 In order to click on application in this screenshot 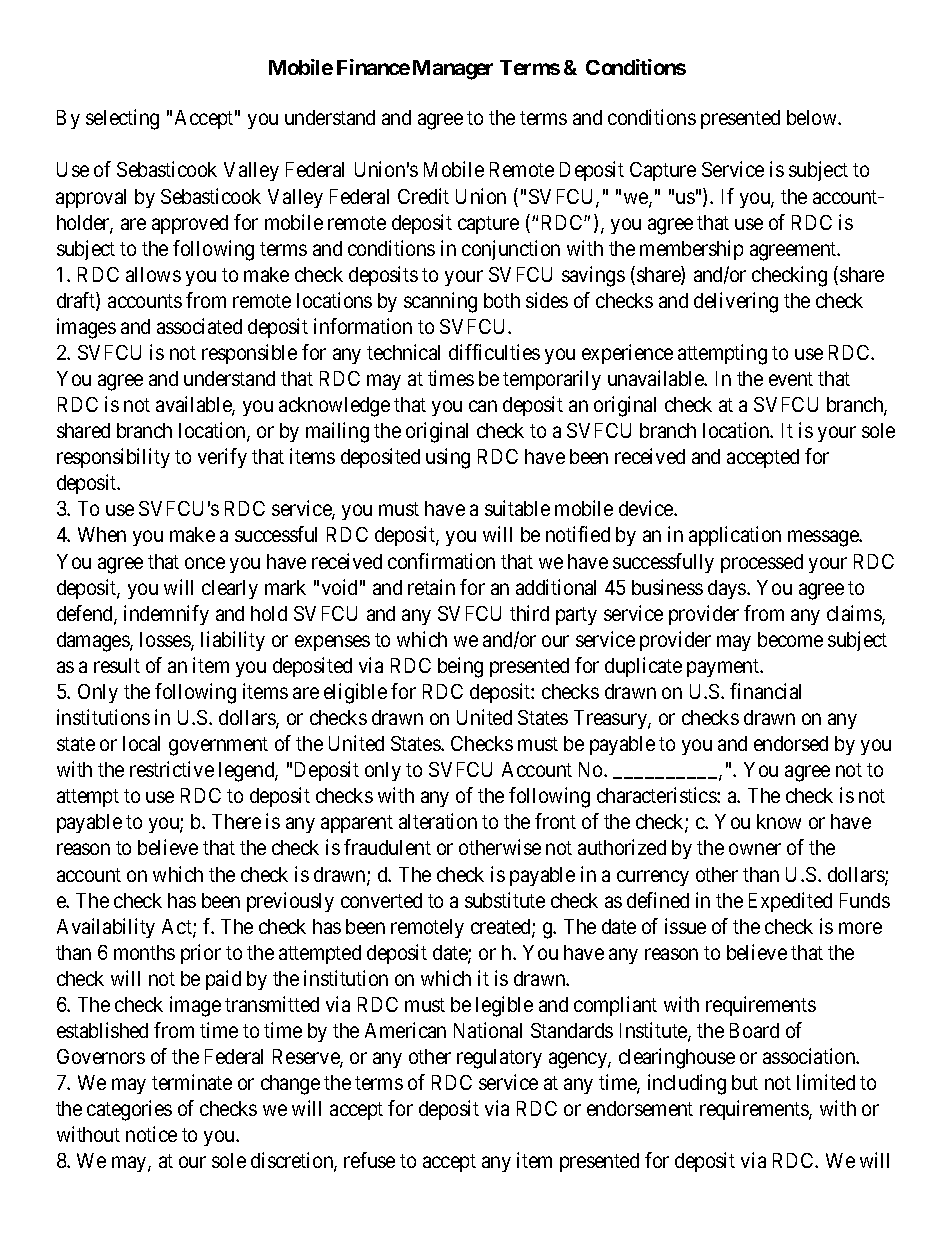, I will do `click(735, 536)`.
